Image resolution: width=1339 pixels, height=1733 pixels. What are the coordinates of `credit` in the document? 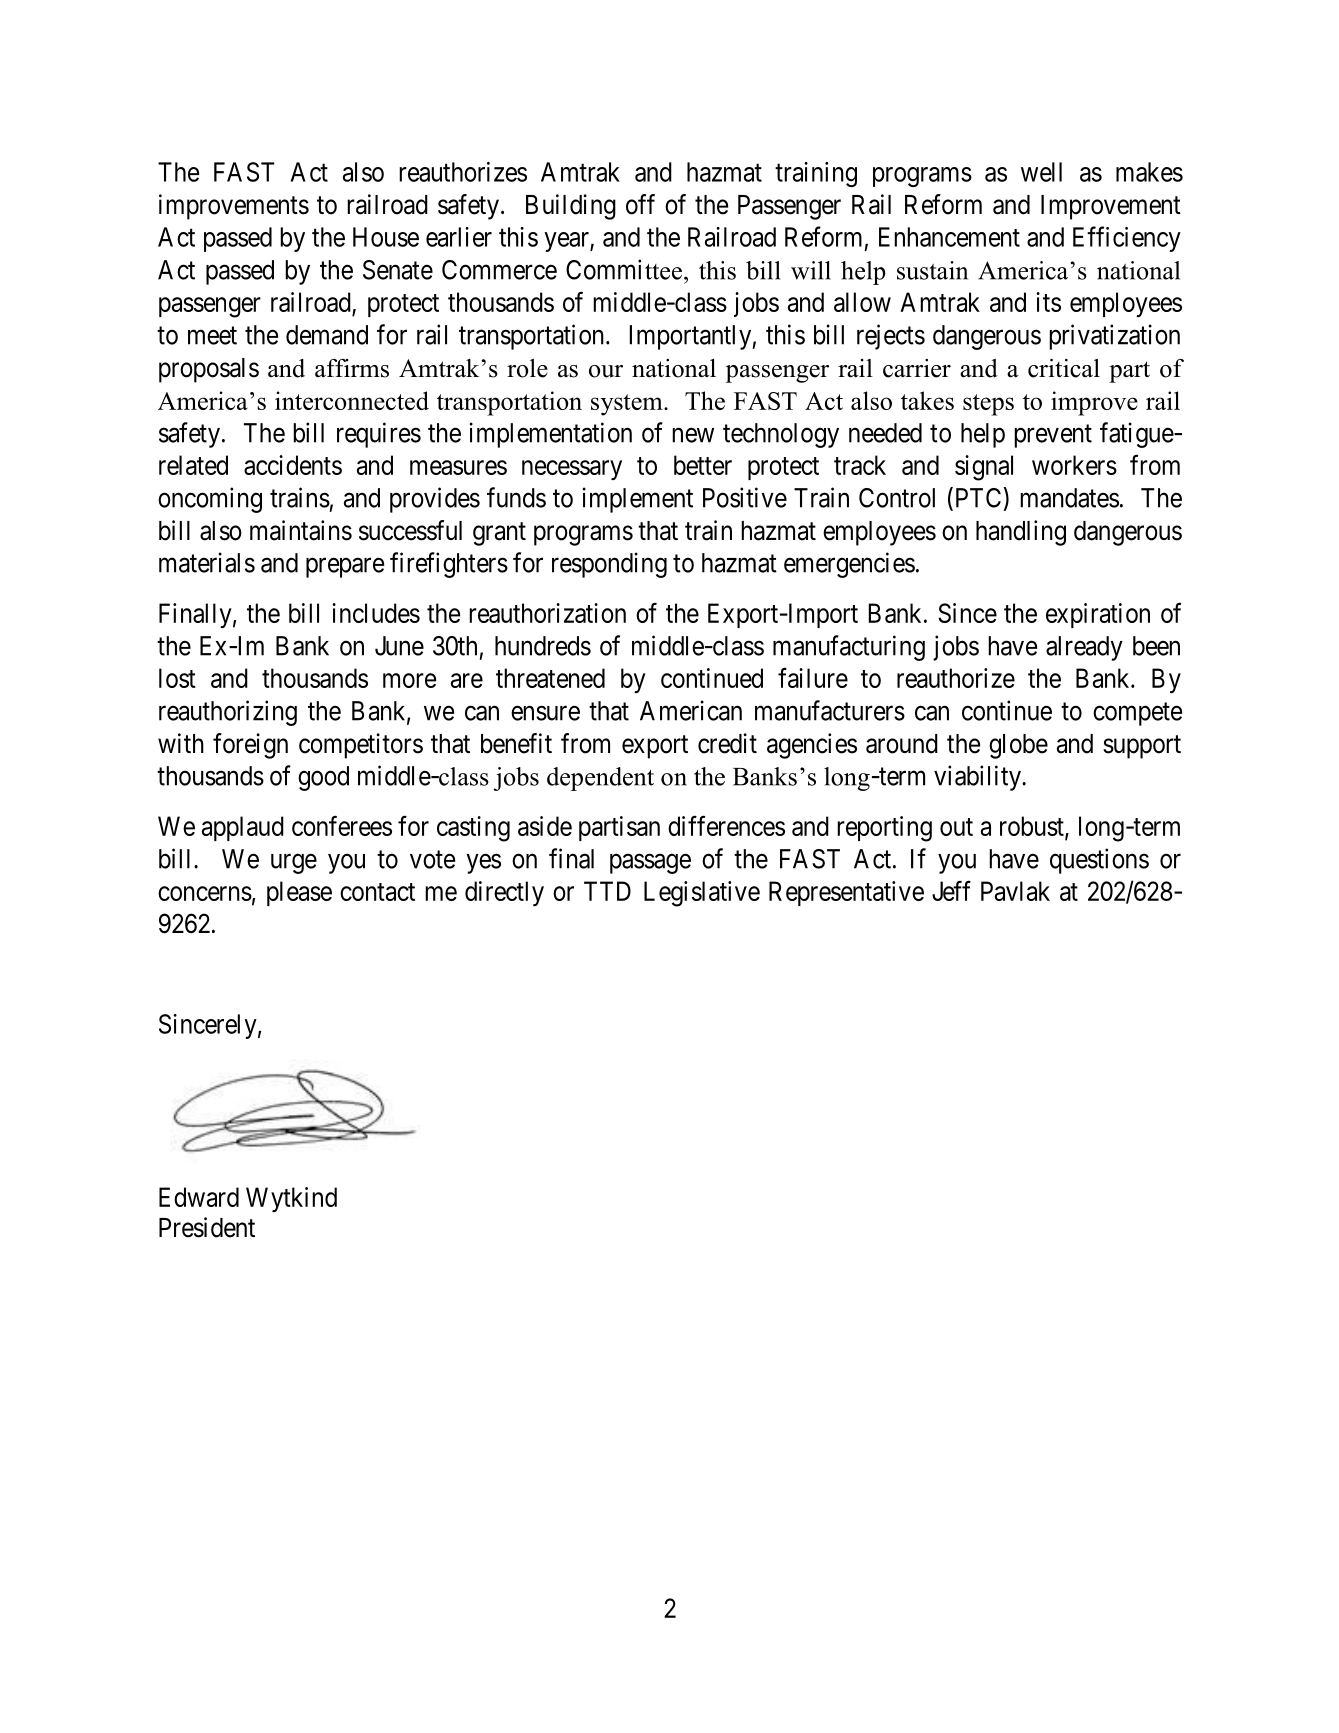 It's located at (727, 743).
